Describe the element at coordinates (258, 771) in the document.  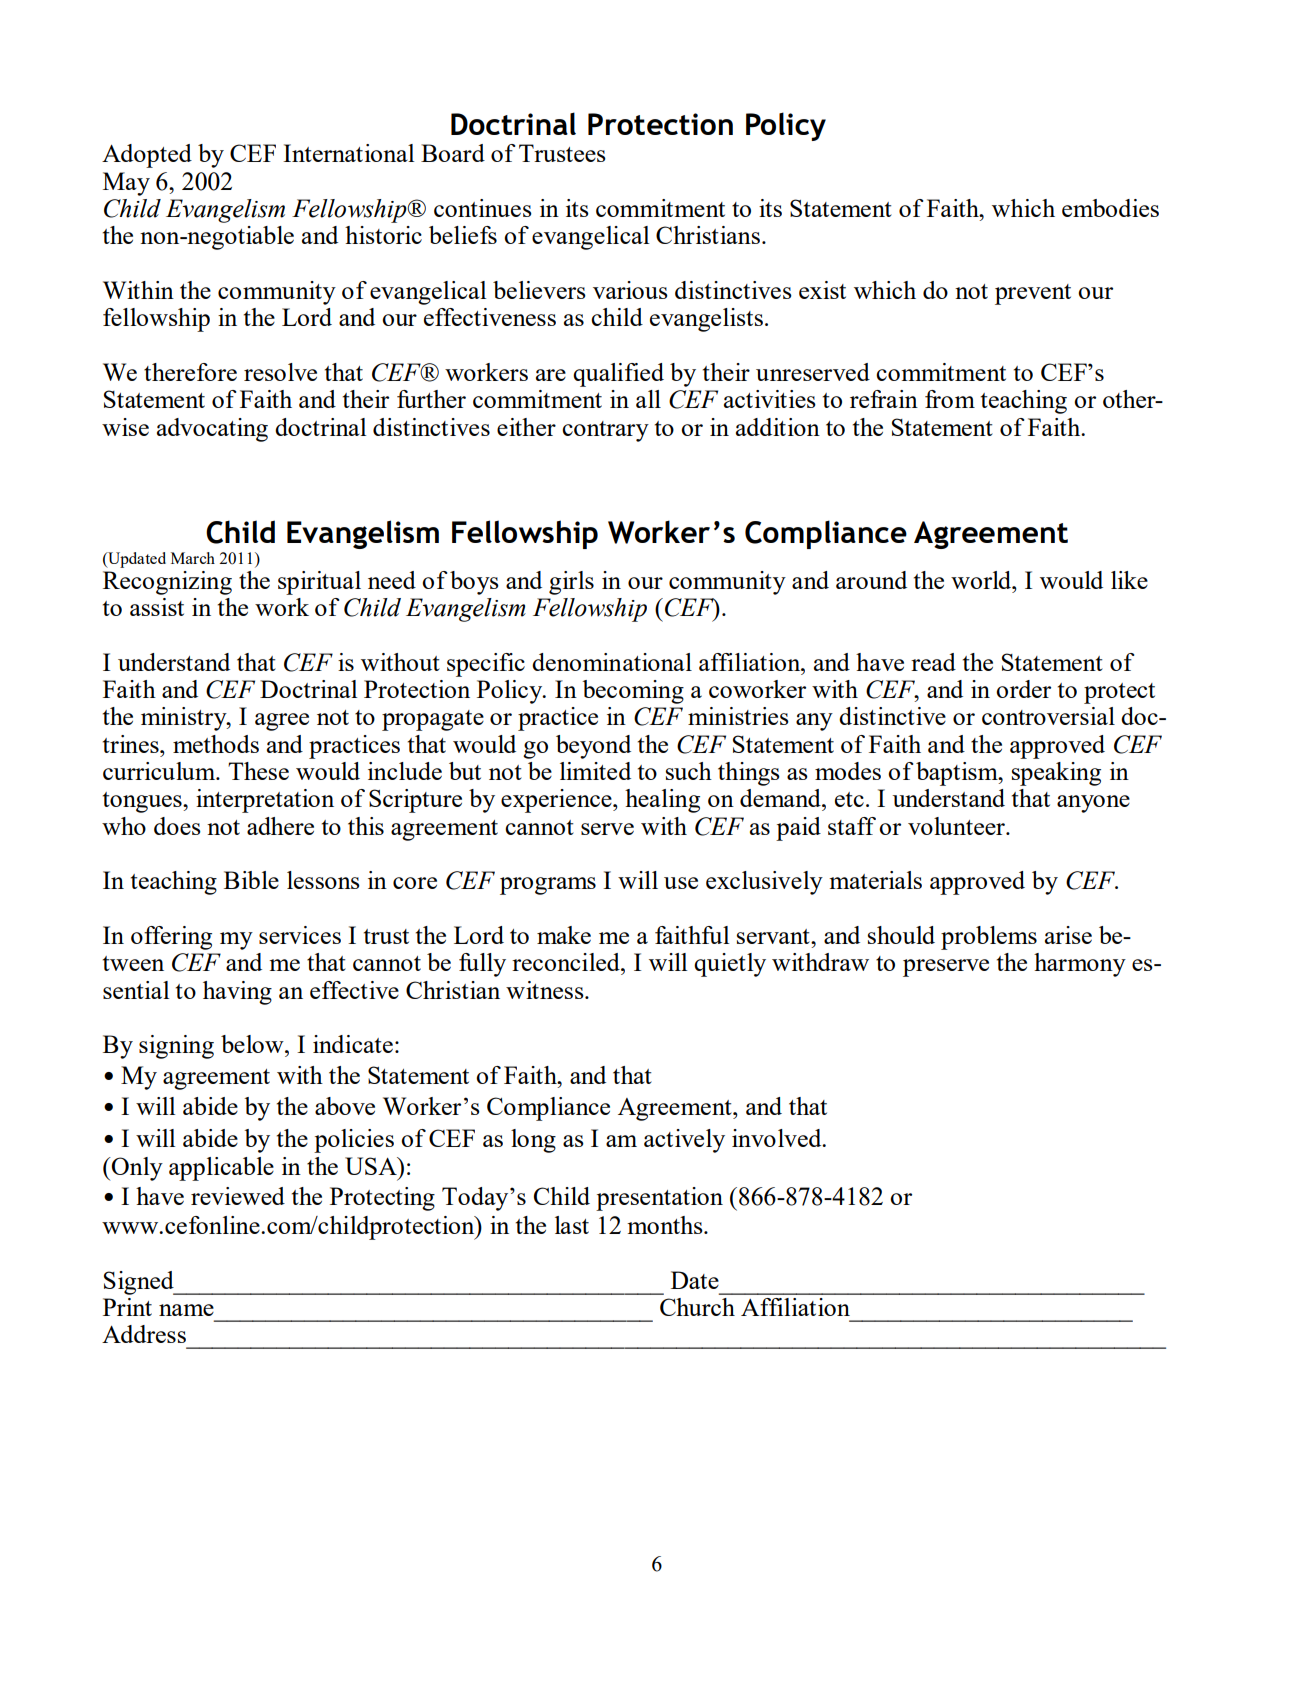
I see `These` at that location.
